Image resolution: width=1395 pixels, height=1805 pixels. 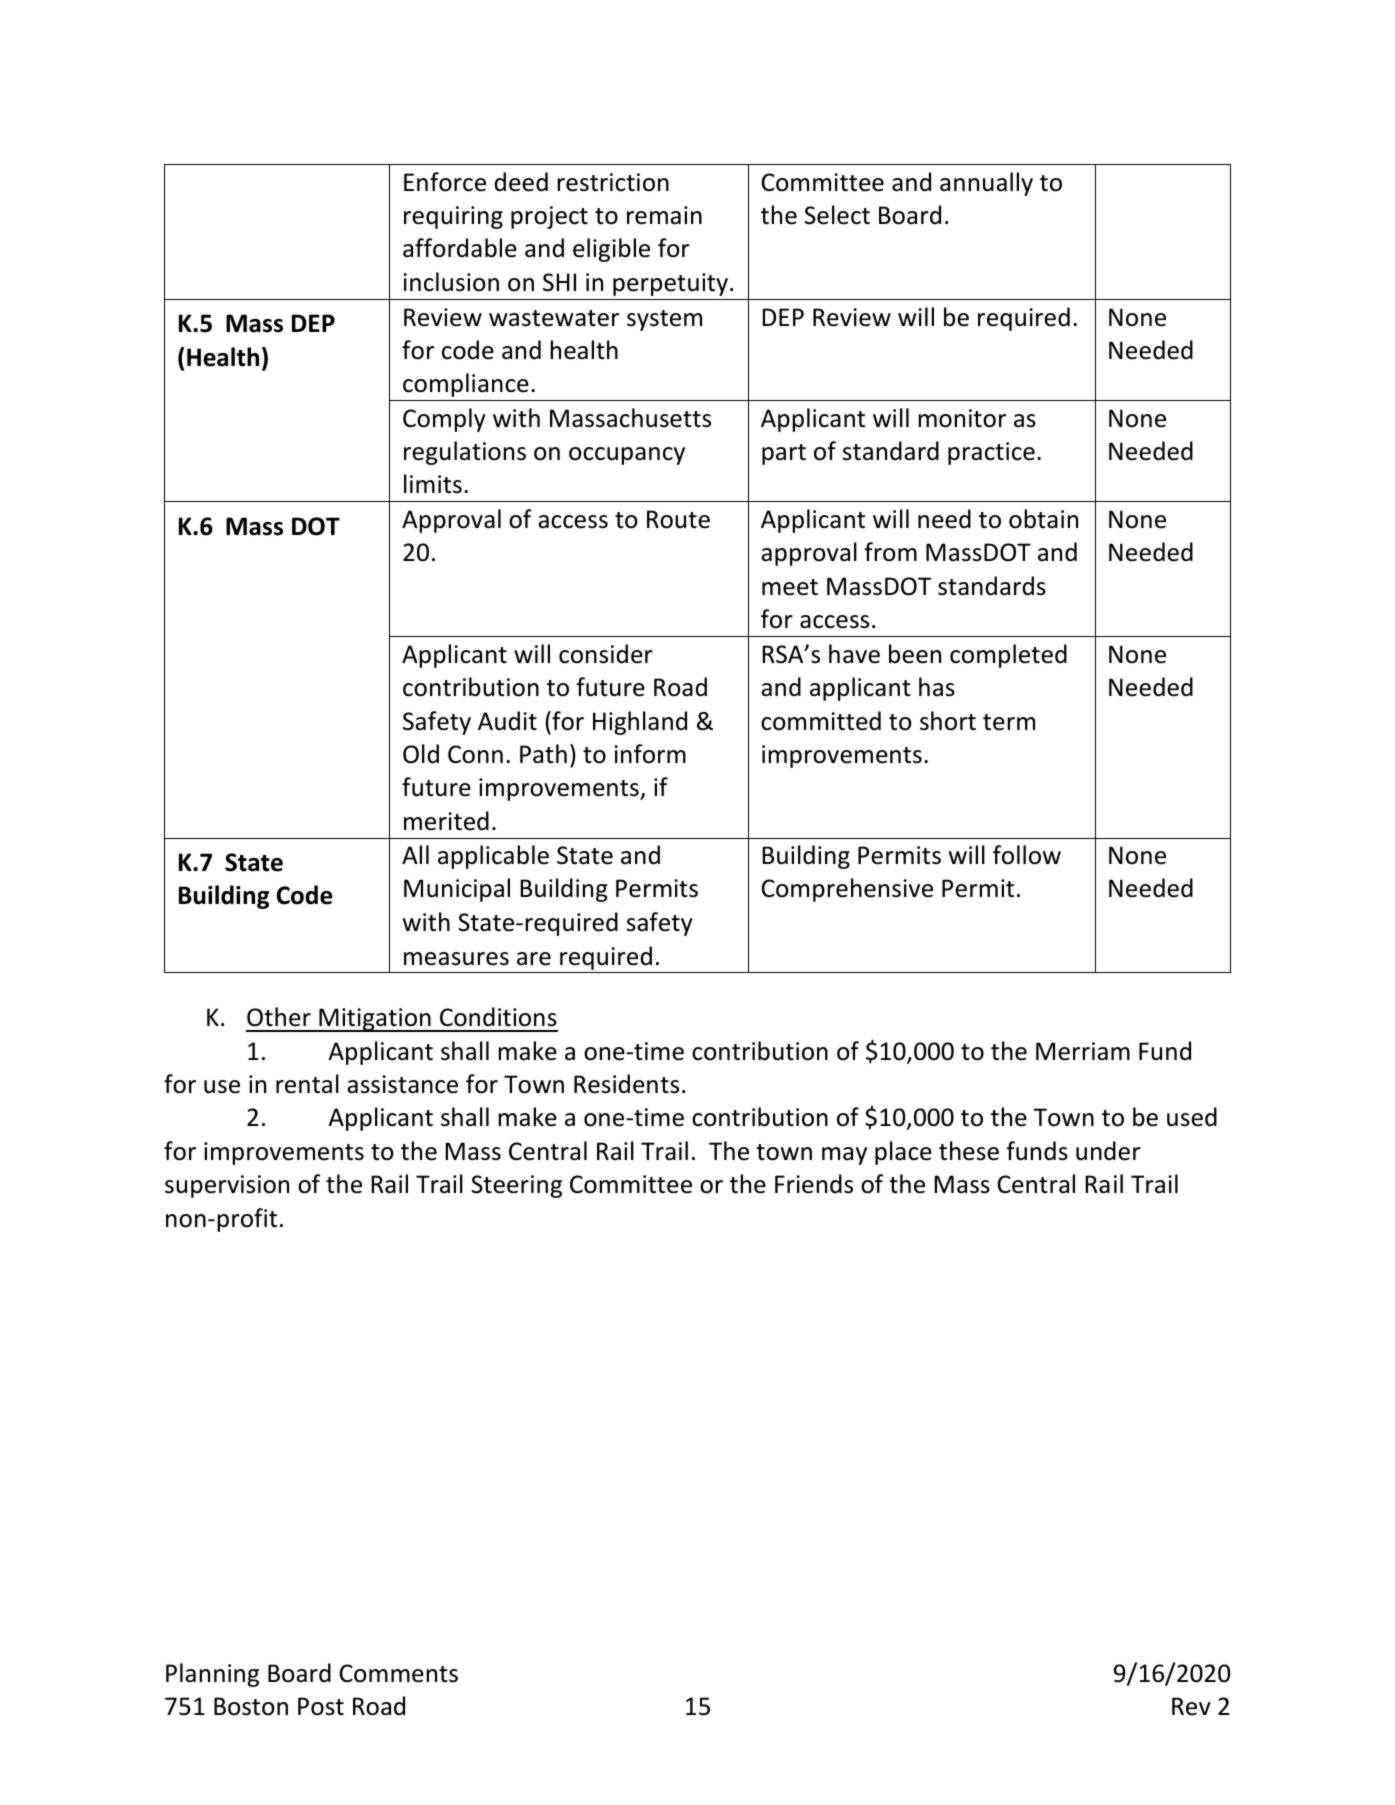 What do you see at coordinates (814, 1184) in the image?
I see `Friends` at bounding box center [814, 1184].
